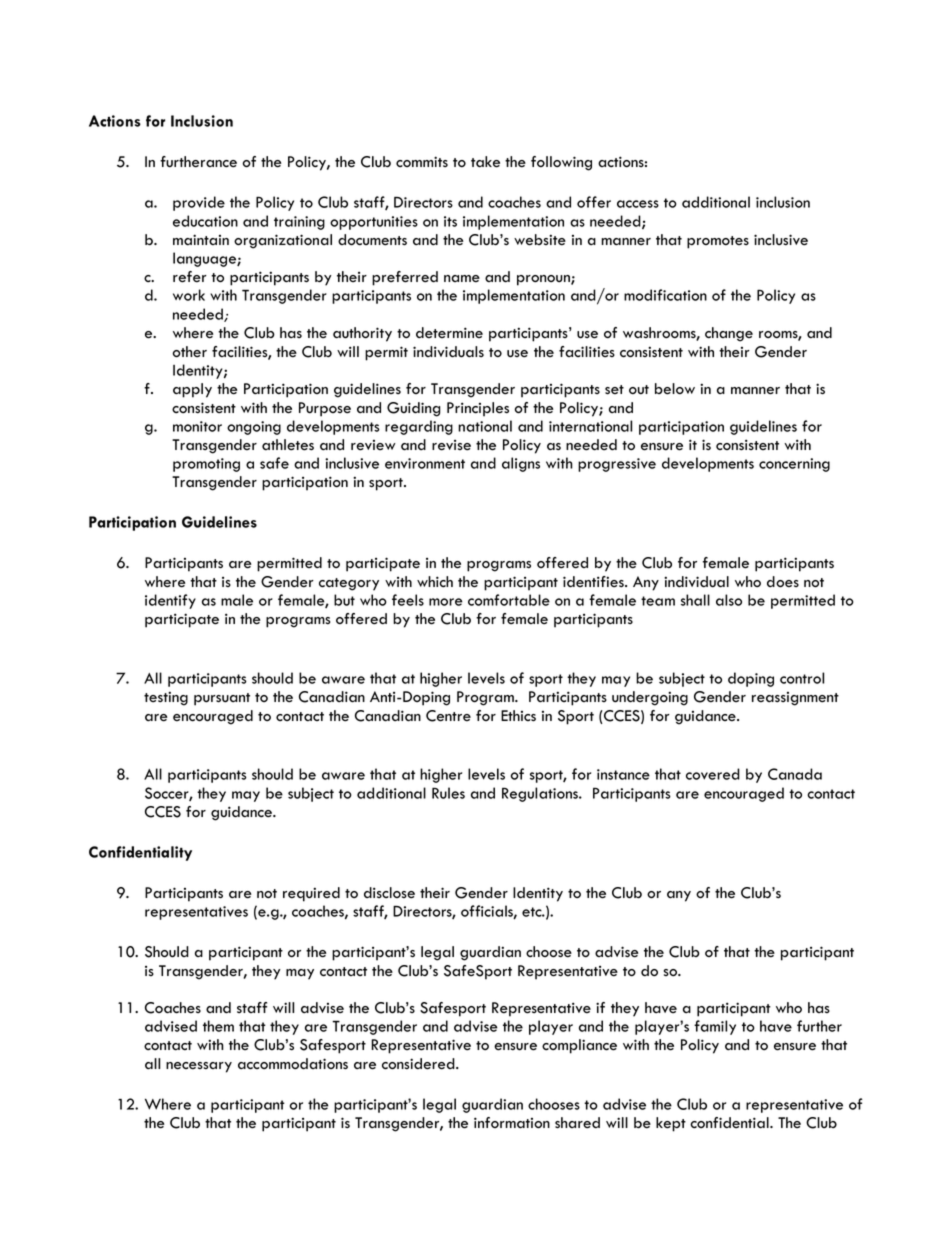  I want to click on necessary, so click(199, 1067).
